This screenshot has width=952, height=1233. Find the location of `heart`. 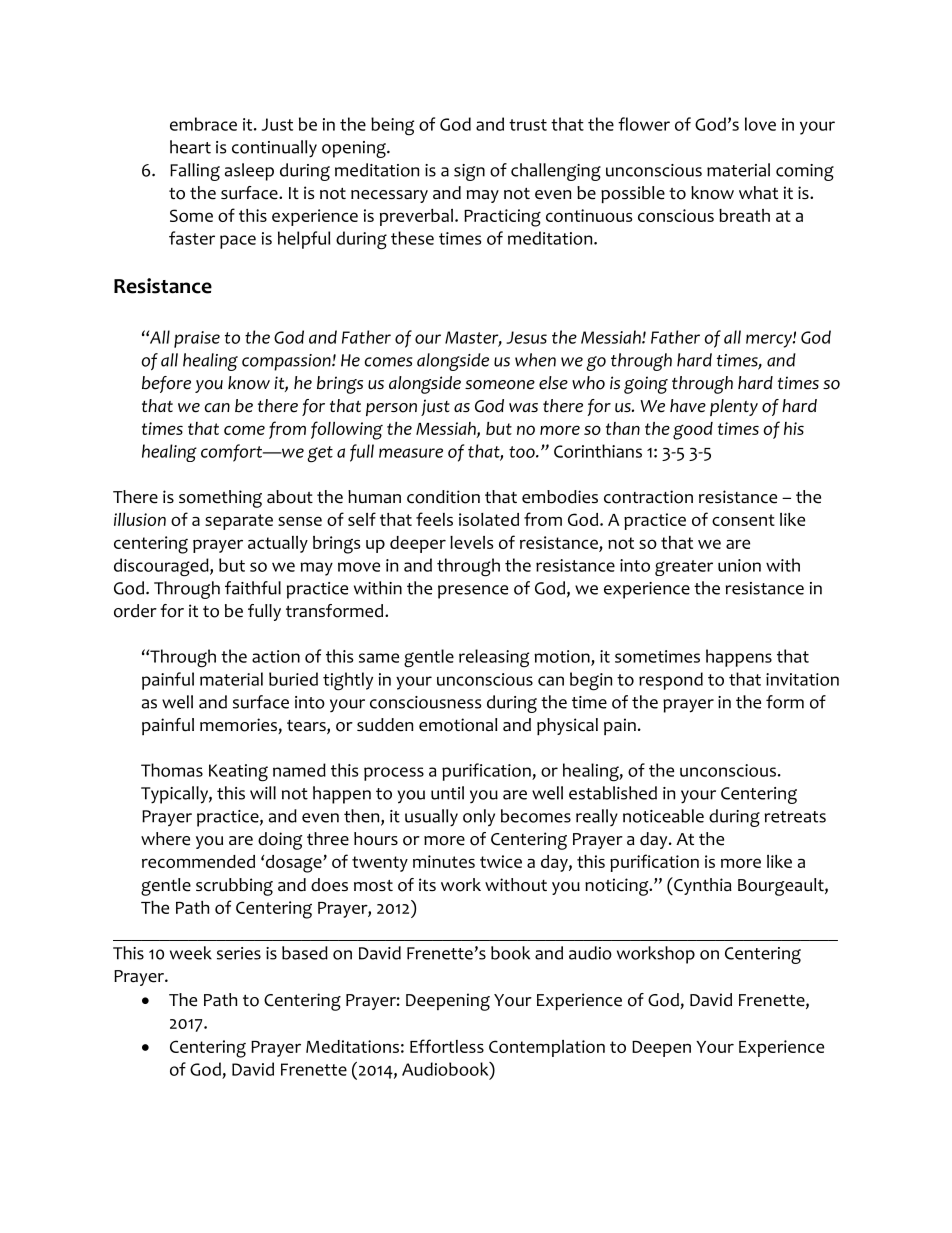

heart is located at coordinates (190, 147).
